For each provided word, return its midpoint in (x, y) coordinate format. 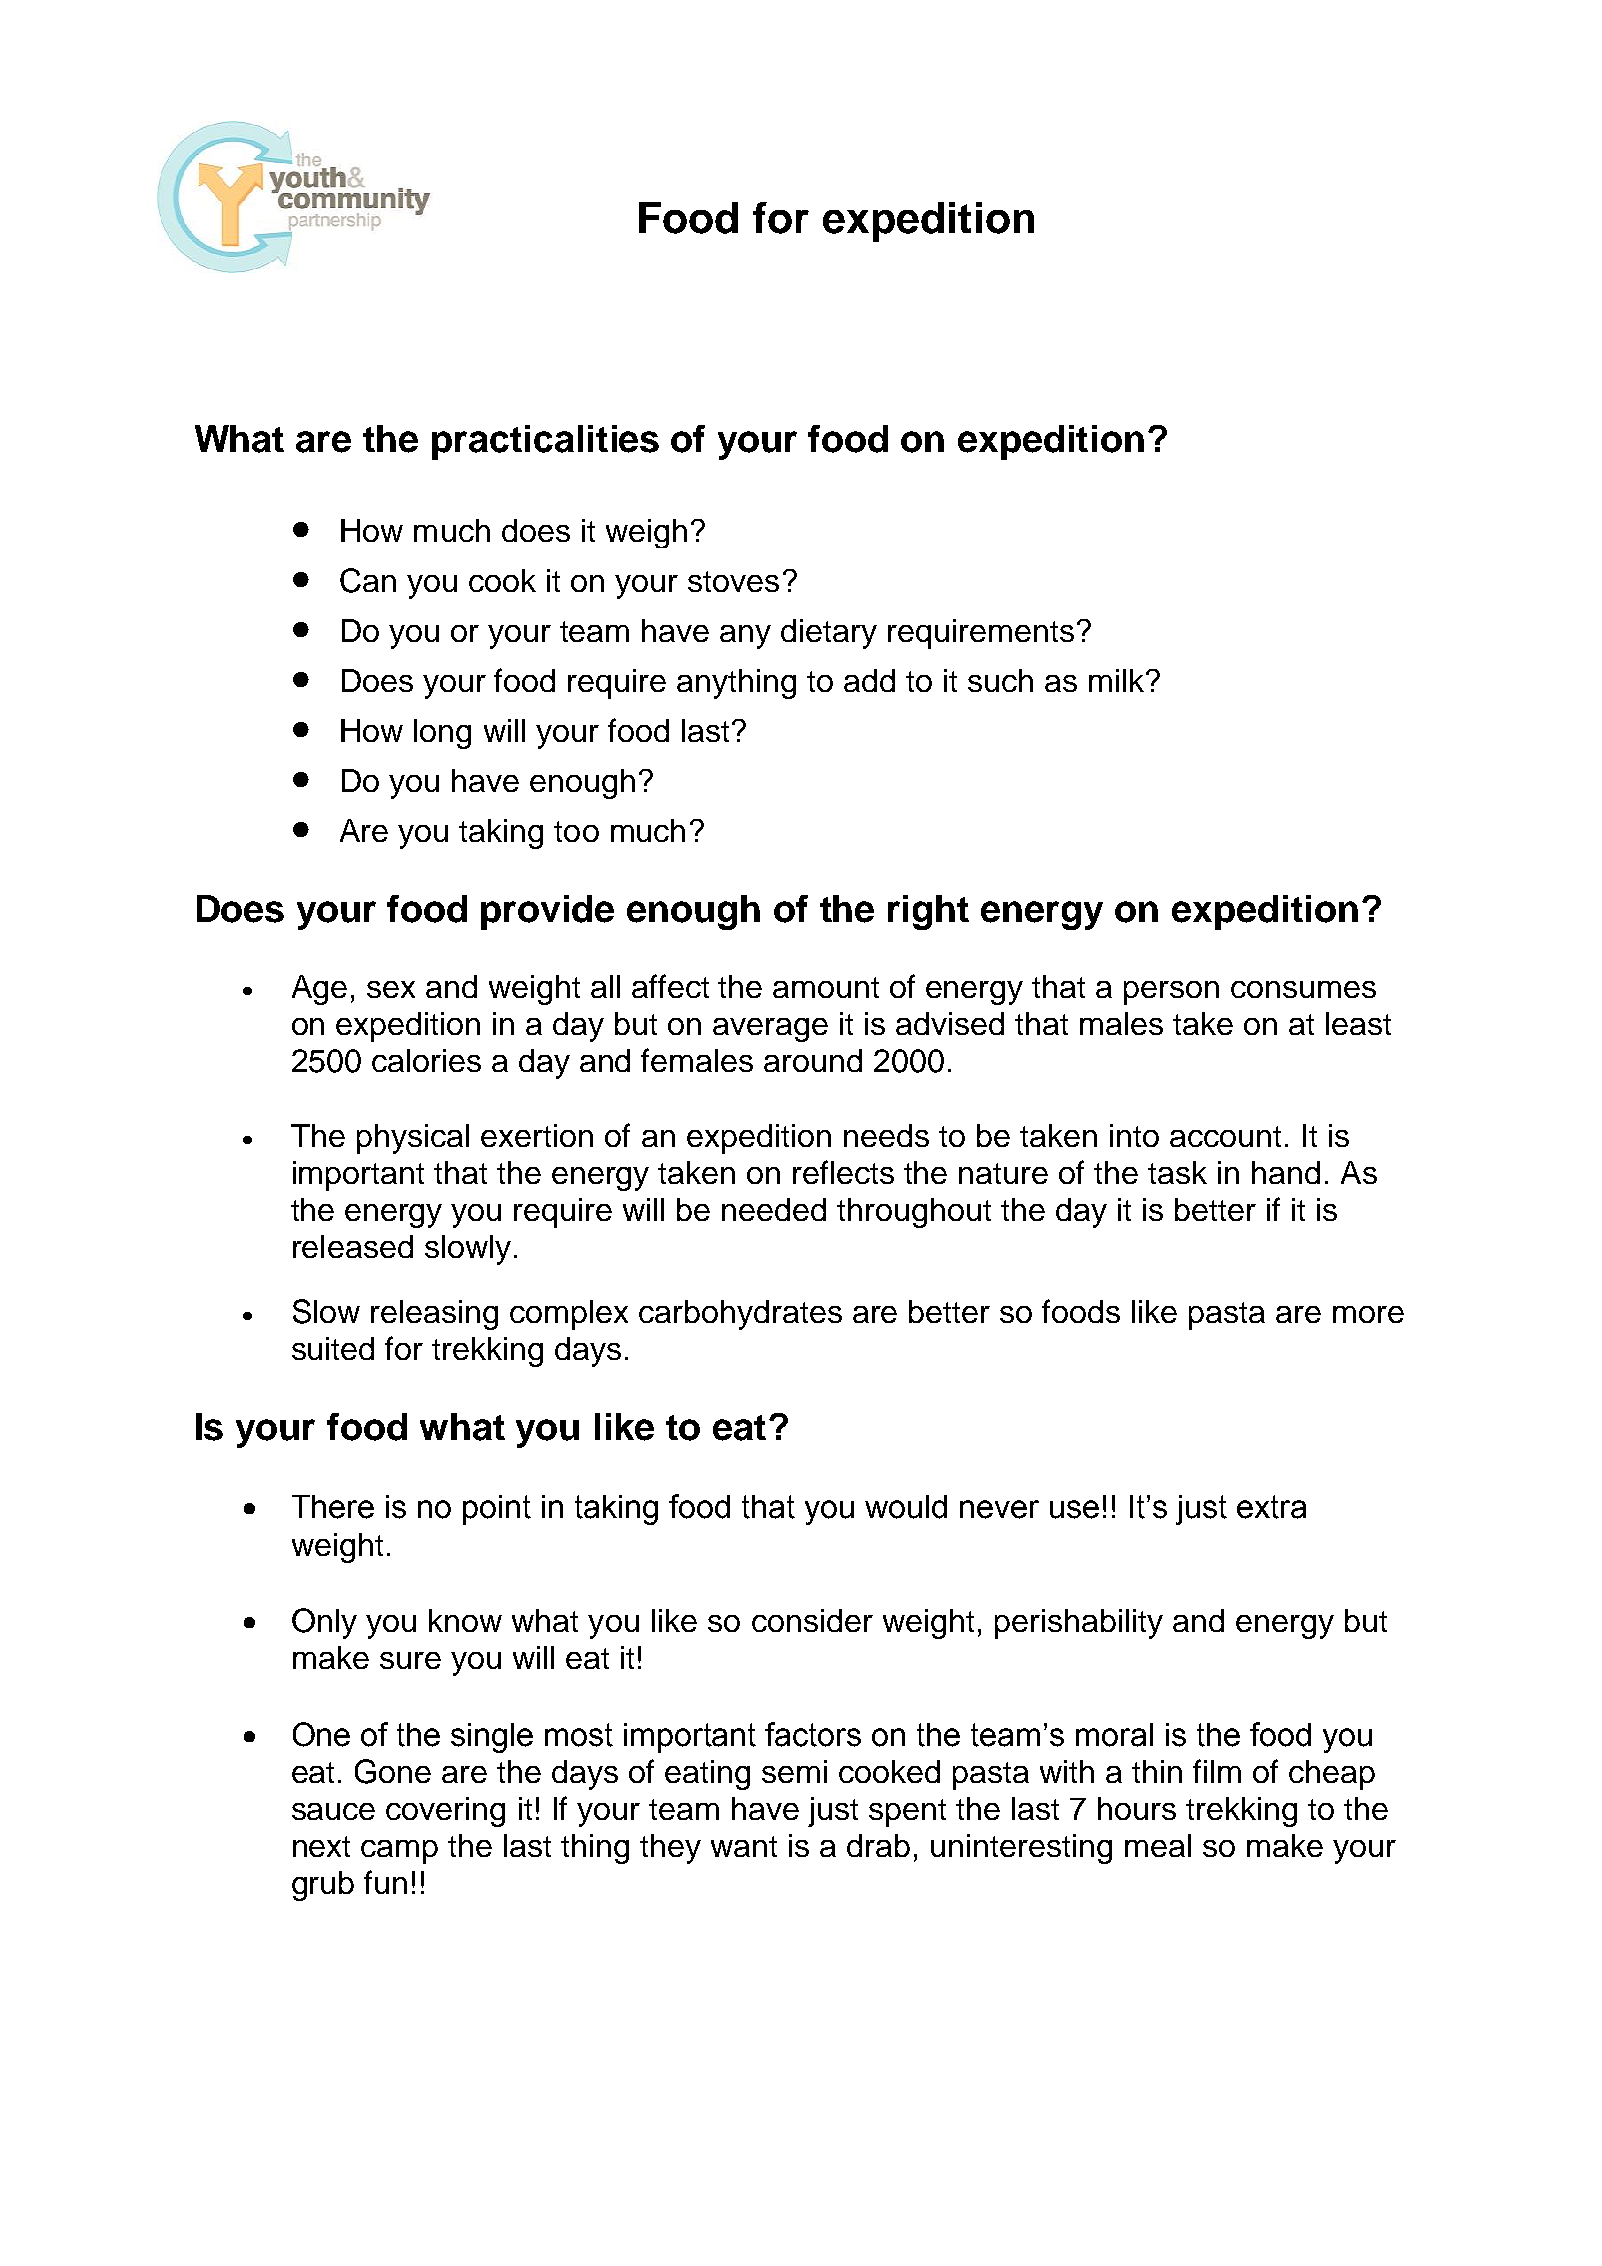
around (813, 1060)
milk (1118, 680)
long (442, 734)
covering (445, 1812)
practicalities (545, 442)
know (465, 1620)
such (1000, 680)
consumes (1303, 989)
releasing (434, 1315)
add (869, 680)
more (1368, 1314)
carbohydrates (740, 1315)
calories (426, 1060)
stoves (733, 581)
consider (812, 1620)
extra (1271, 1507)
